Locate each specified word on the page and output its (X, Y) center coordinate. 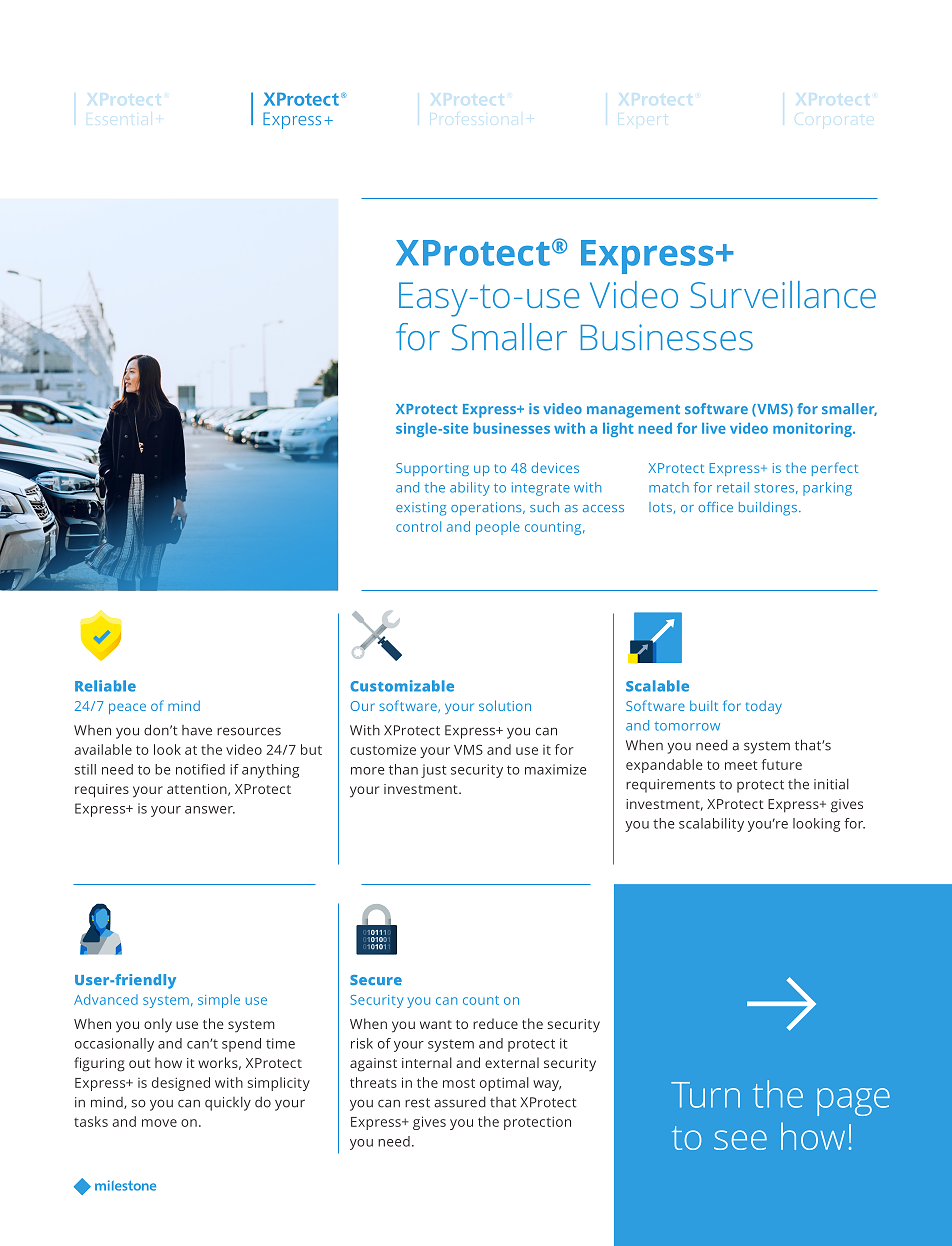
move (159, 1123)
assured (460, 1102)
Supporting (432, 469)
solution (505, 705)
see (740, 1140)
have (197, 730)
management (633, 411)
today (764, 707)
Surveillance (783, 294)
